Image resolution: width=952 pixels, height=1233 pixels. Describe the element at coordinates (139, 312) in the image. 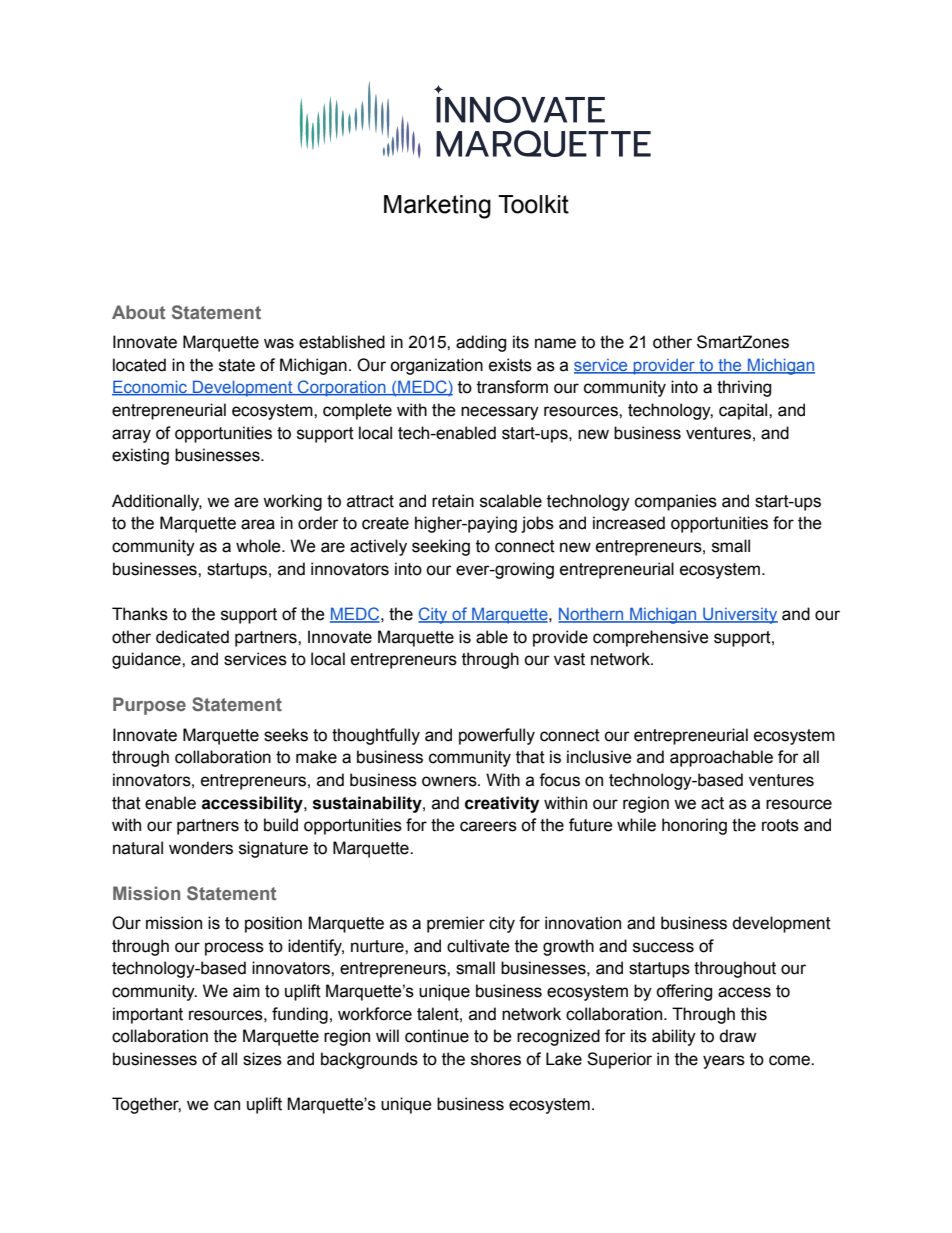

I see `About` at that location.
